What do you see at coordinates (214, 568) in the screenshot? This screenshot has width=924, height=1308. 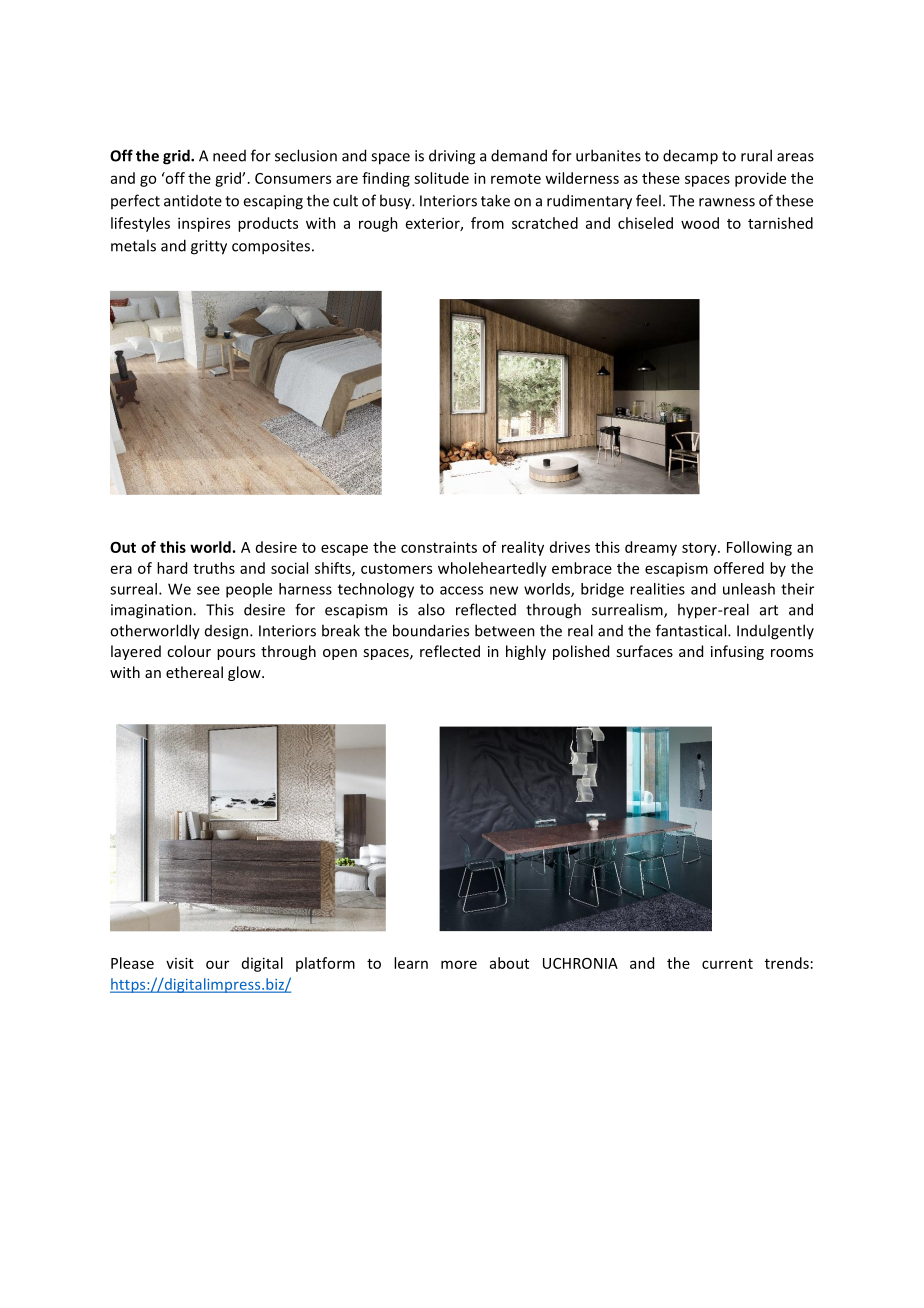 I see `truths` at bounding box center [214, 568].
